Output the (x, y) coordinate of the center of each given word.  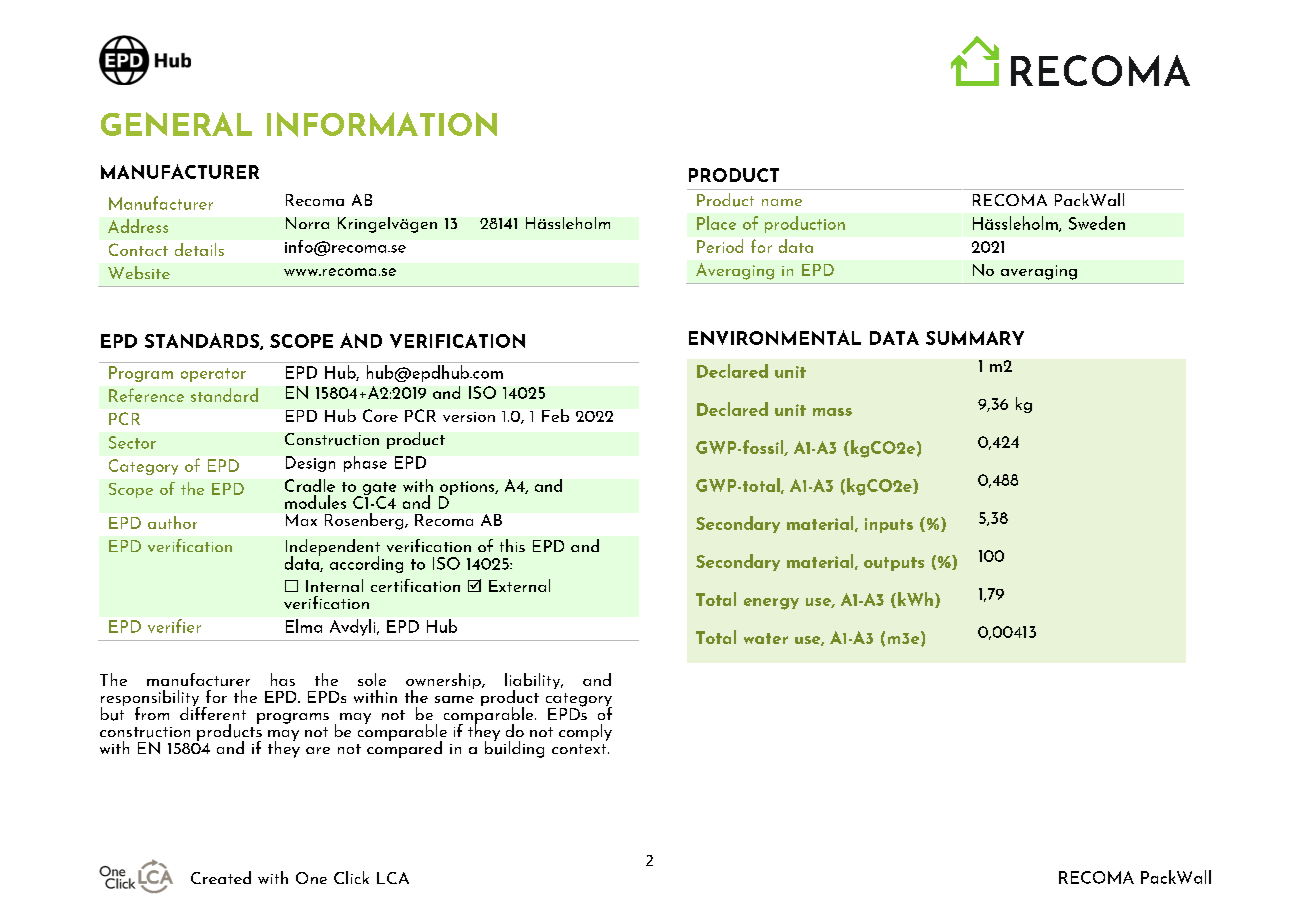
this (512, 545)
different (213, 712)
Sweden (1097, 223)
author (172, 522)
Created (221, 877)
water (766, 638)
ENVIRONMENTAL (775, 337)
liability (534, 682)
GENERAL (176, 124)
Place (716, 223)
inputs (889, 525)
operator (213, 375)
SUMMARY (975, 338)
